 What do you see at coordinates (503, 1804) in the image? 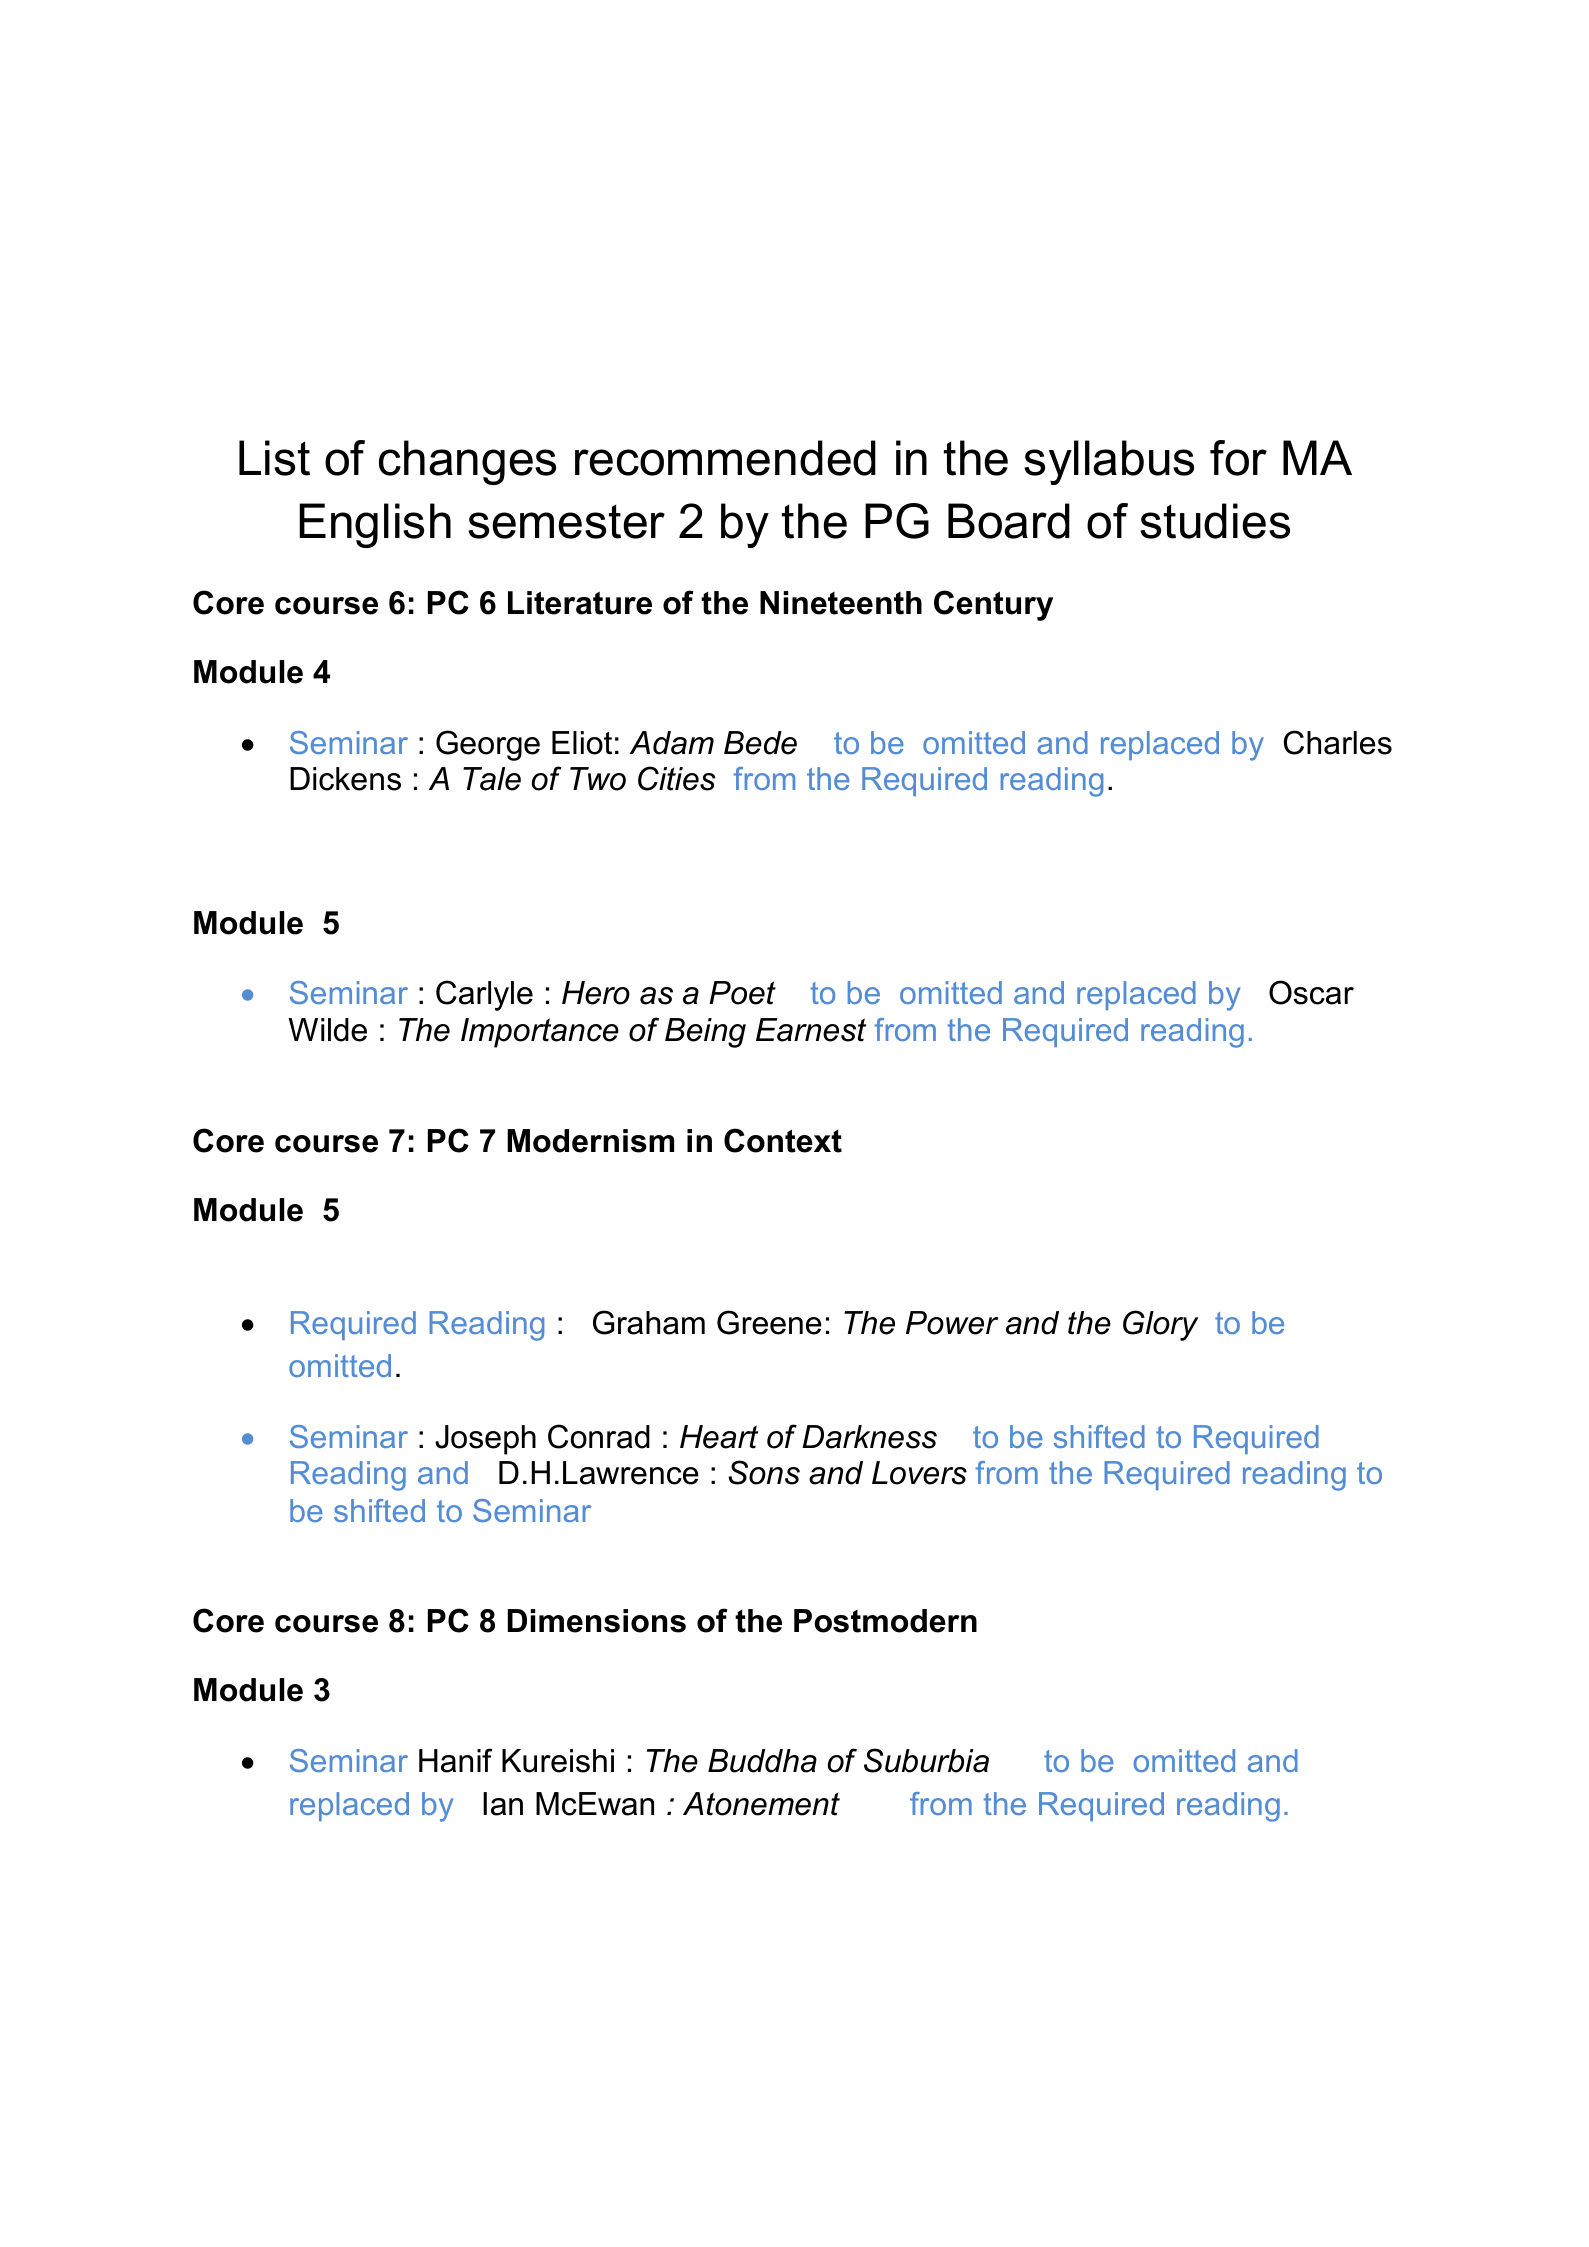
I see `Ian` at bounding box center [503, 1804].
